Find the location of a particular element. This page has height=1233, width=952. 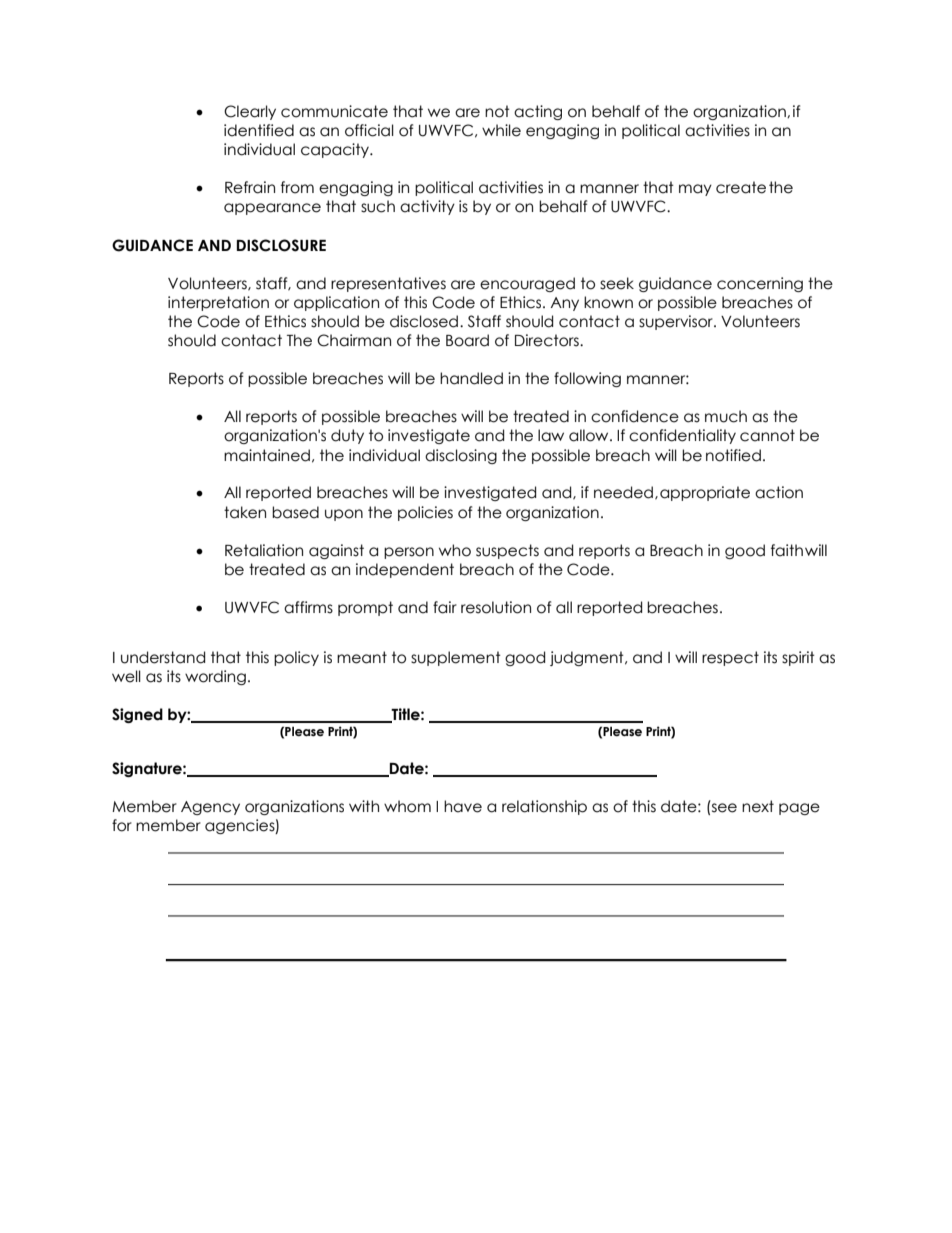

maintained is located at coordinates (267, 455).
